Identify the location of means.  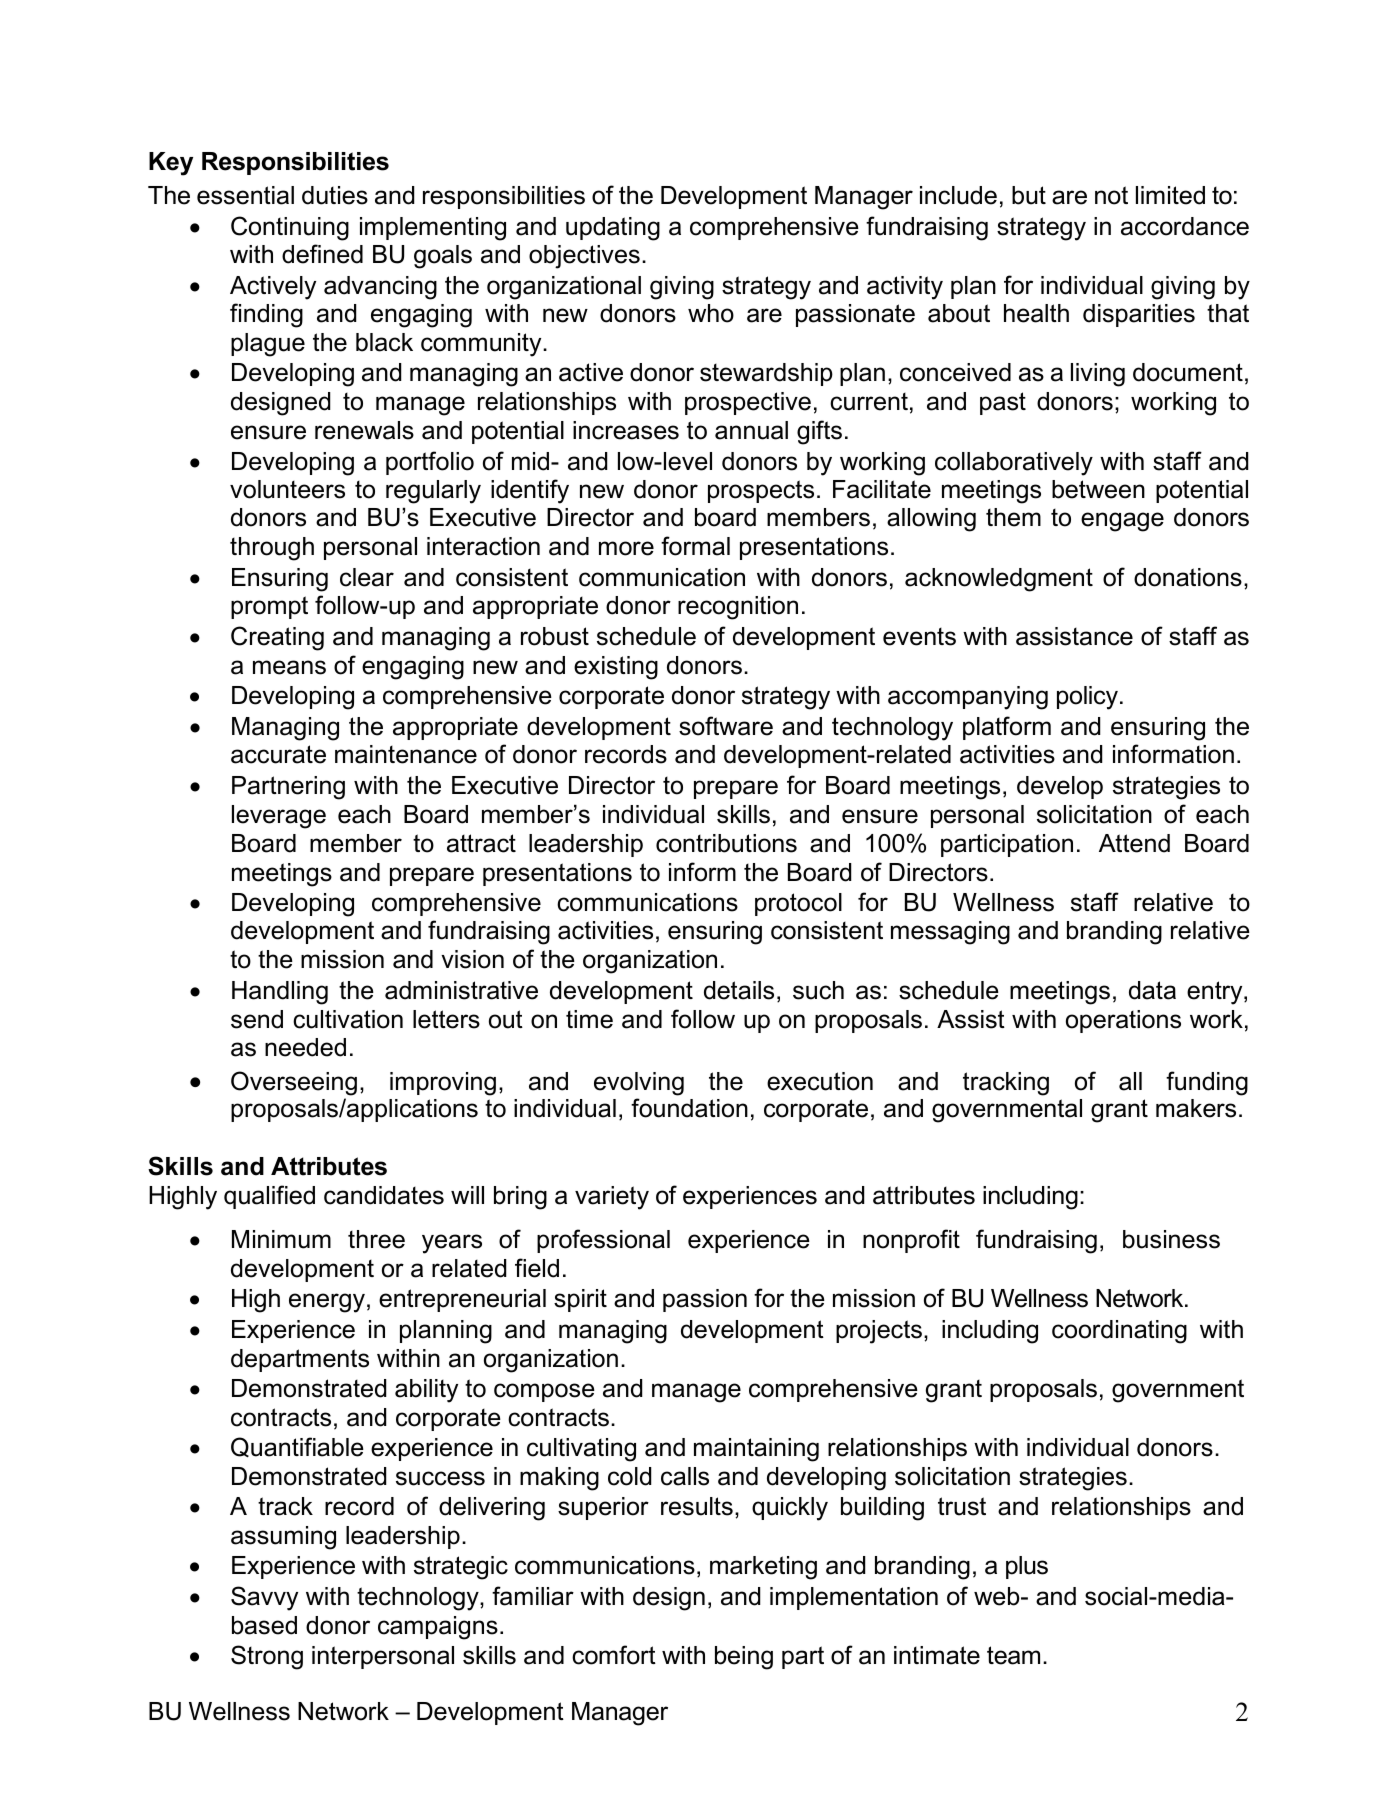
(289, 667).
